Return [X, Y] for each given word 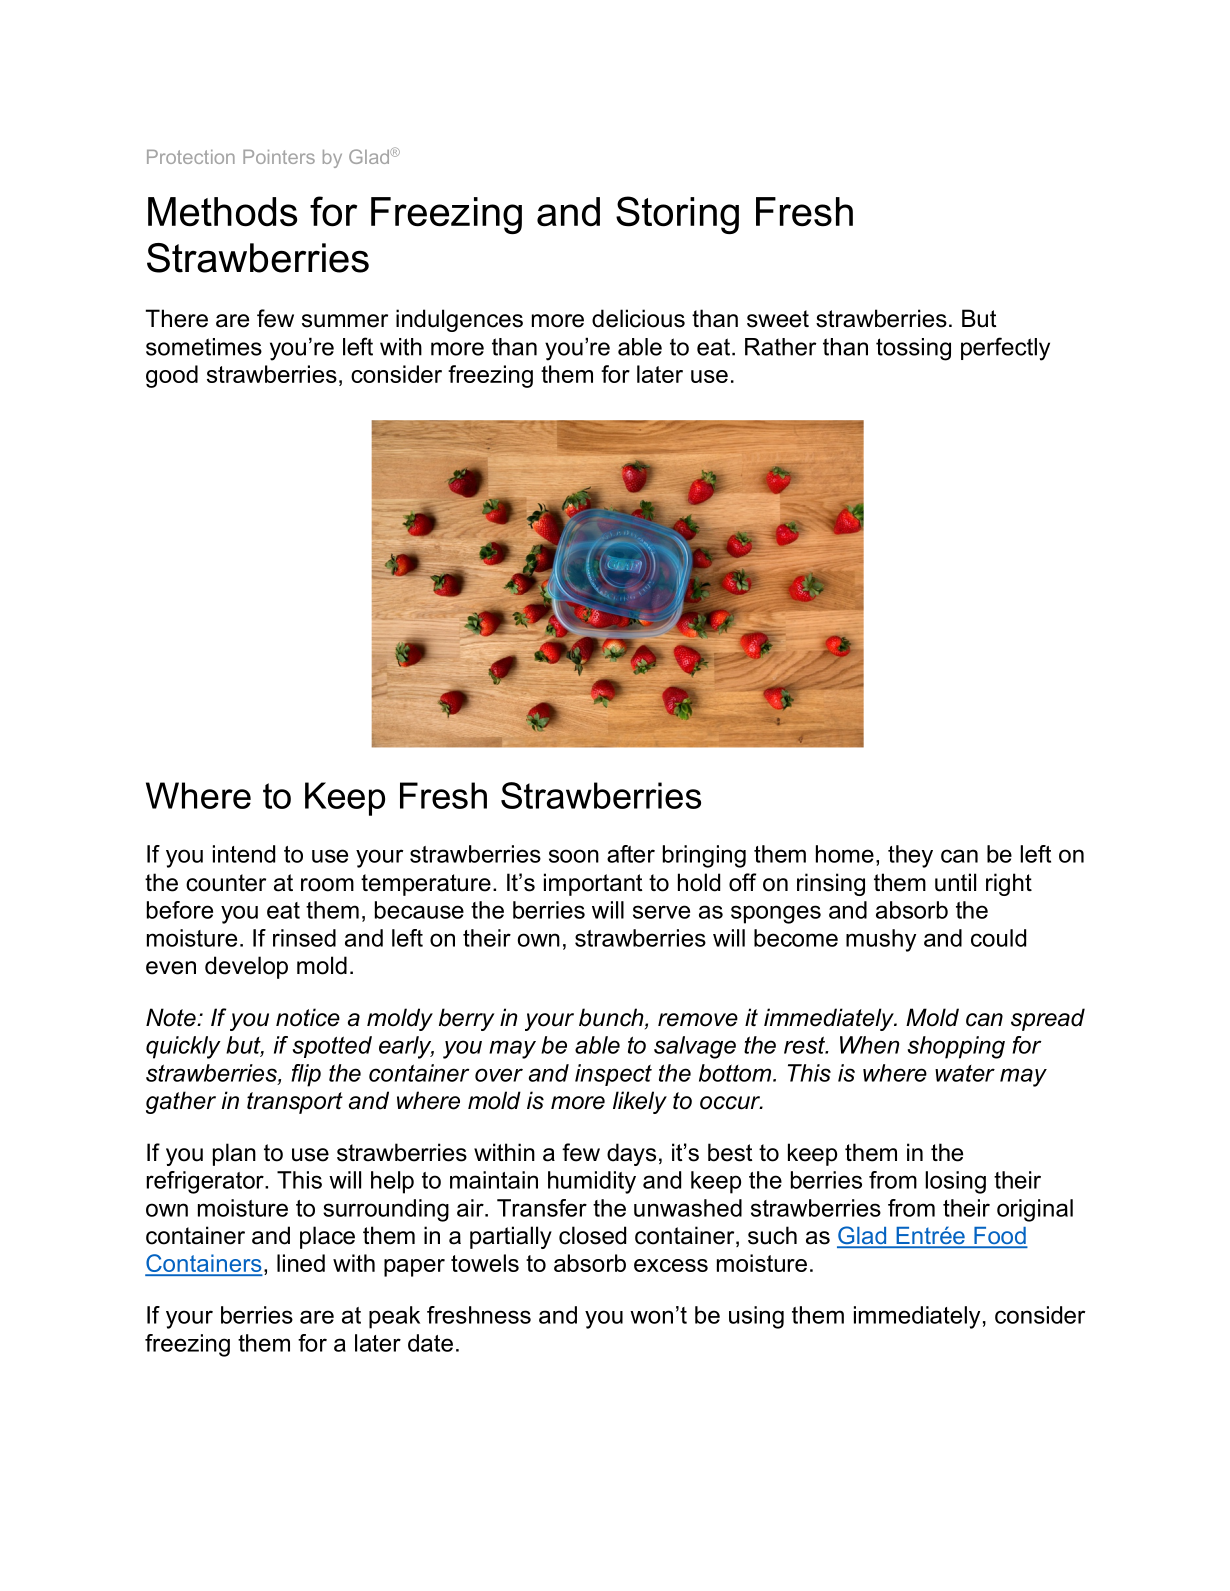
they [910, 856]
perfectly [1005, 349]
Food [999, 1237]
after [631, 854]
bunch [612, 1018]
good [172, 376]
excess [671, 1265]
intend [244, 854]
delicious [638, 318]
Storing [677, 215]
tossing [913, 349]
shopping [956, 1047]
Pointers [279, 157]
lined [301, 1263]
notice [308, 1017]
